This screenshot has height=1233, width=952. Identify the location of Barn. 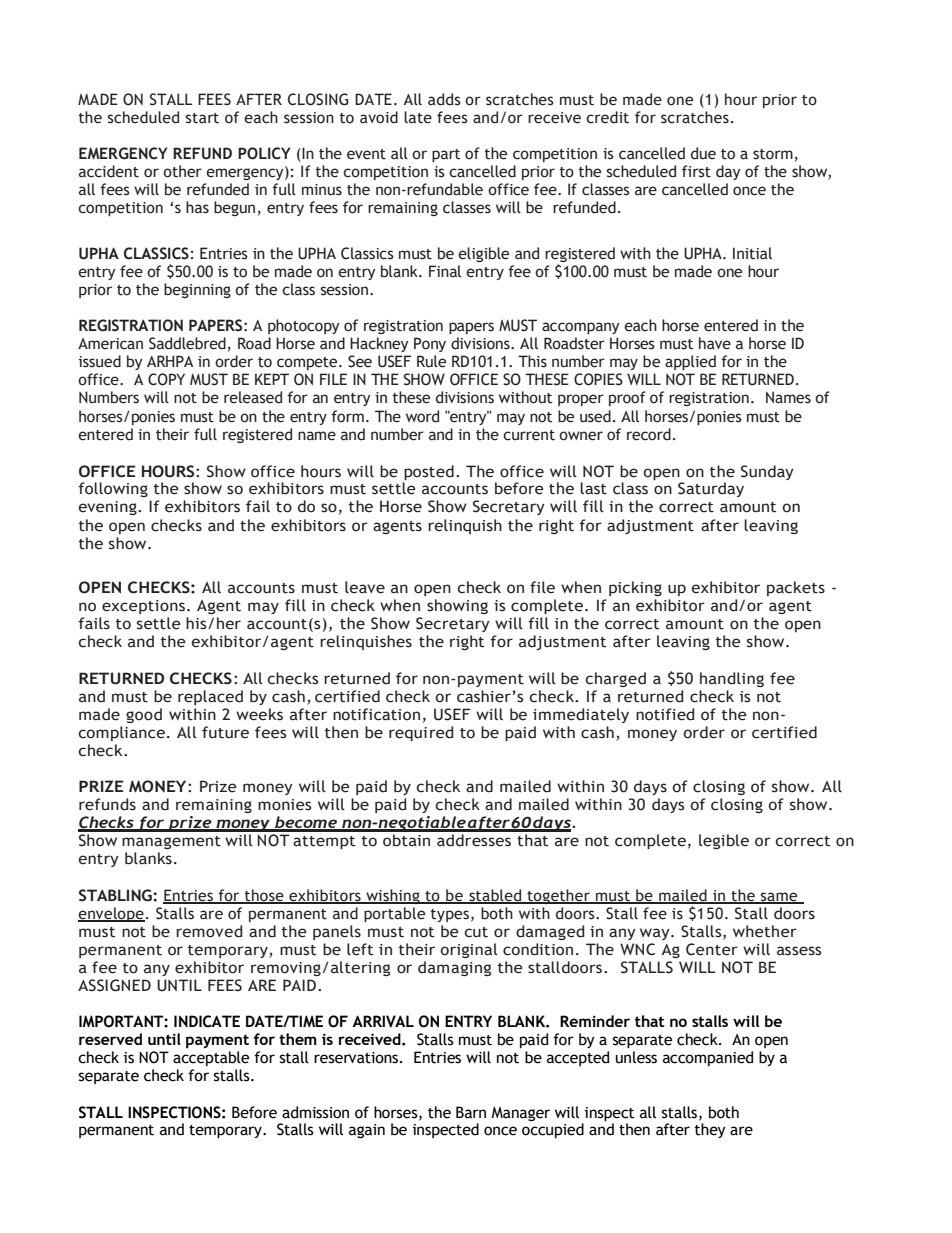
(471, 1112).
